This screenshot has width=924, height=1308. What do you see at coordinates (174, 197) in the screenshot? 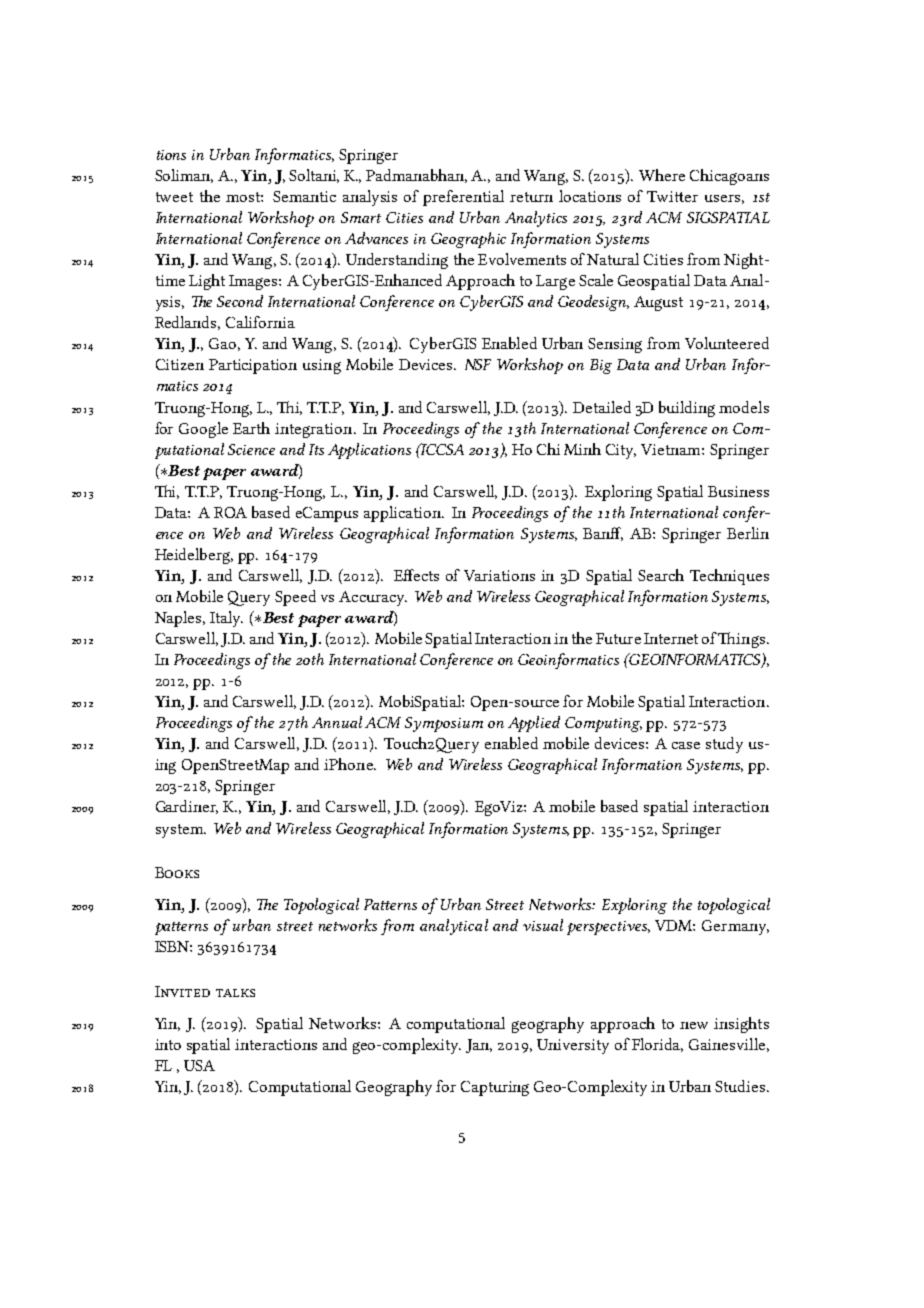
I see `tweet` at bounding box center [174, 197].
